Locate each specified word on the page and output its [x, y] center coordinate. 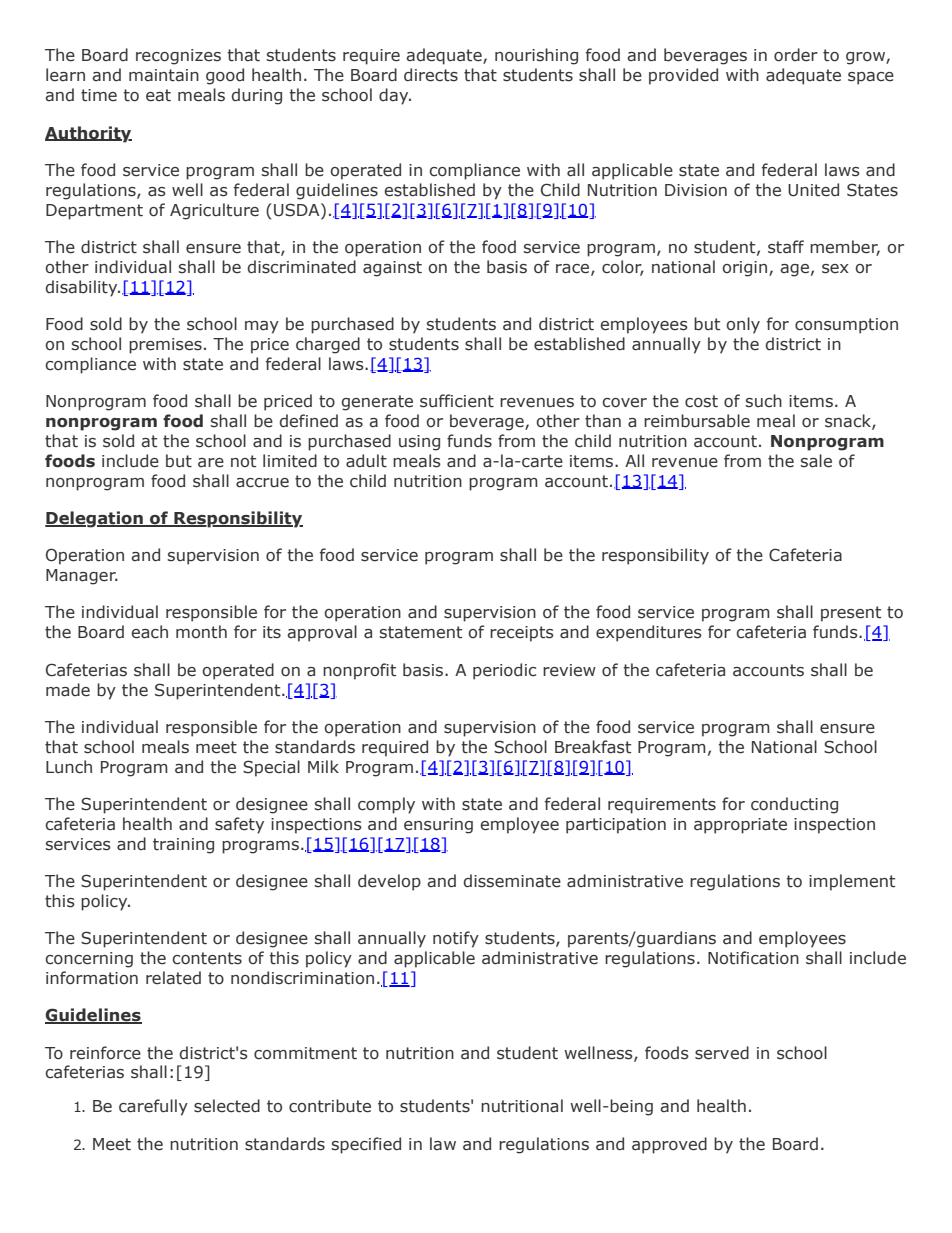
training [183, 846]
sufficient [457, 401]
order [796, 55]
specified [366, 1145]
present [851, 614]
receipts [522, 634]
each [149, 632]
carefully [153, 1107]
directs [431, 75]
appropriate [740, 826]
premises [165, 346]
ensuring [438, 826]
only [743, 325]
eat [158, 95]
